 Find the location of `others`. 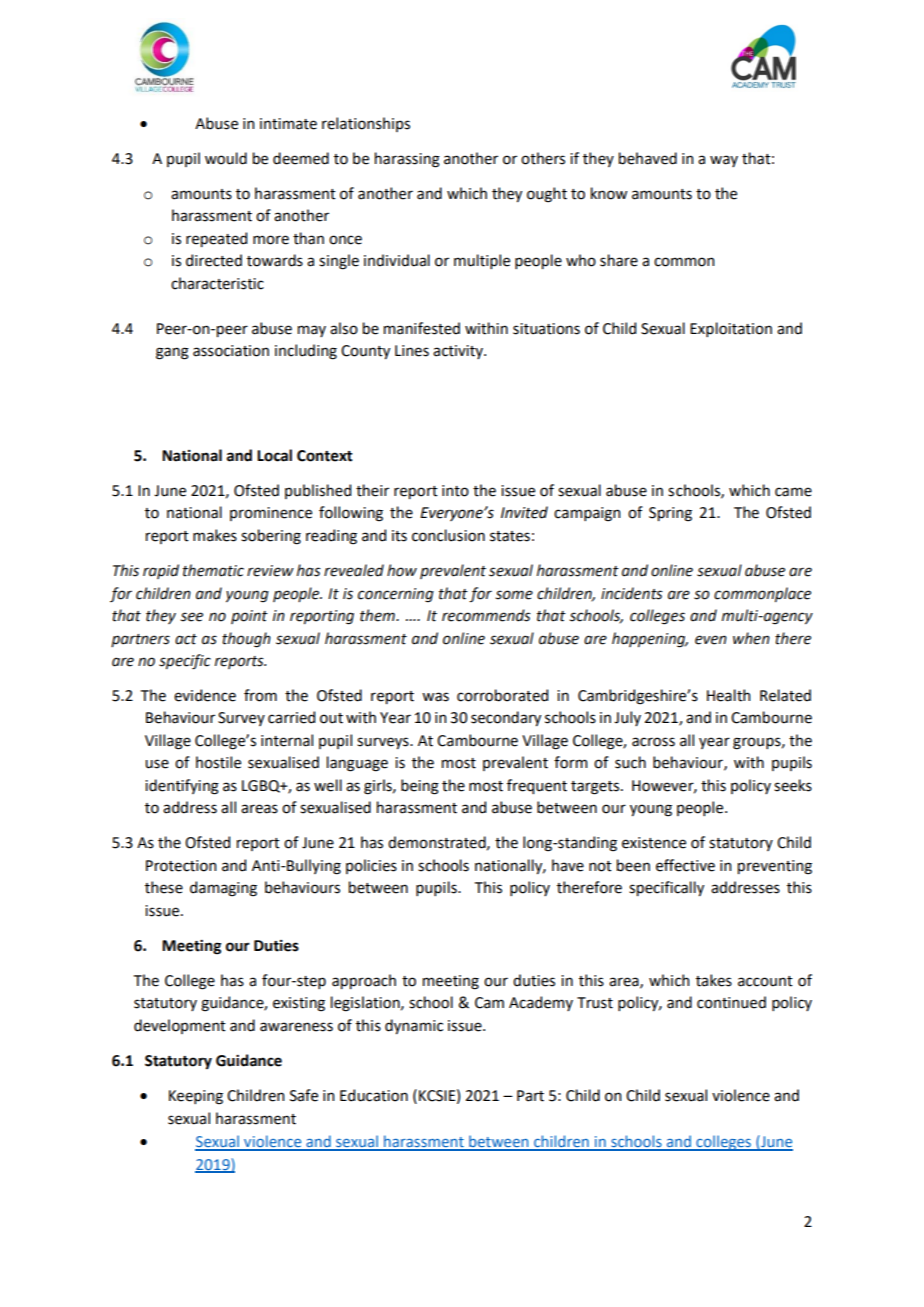

others is located at coordinates (543, 158).
